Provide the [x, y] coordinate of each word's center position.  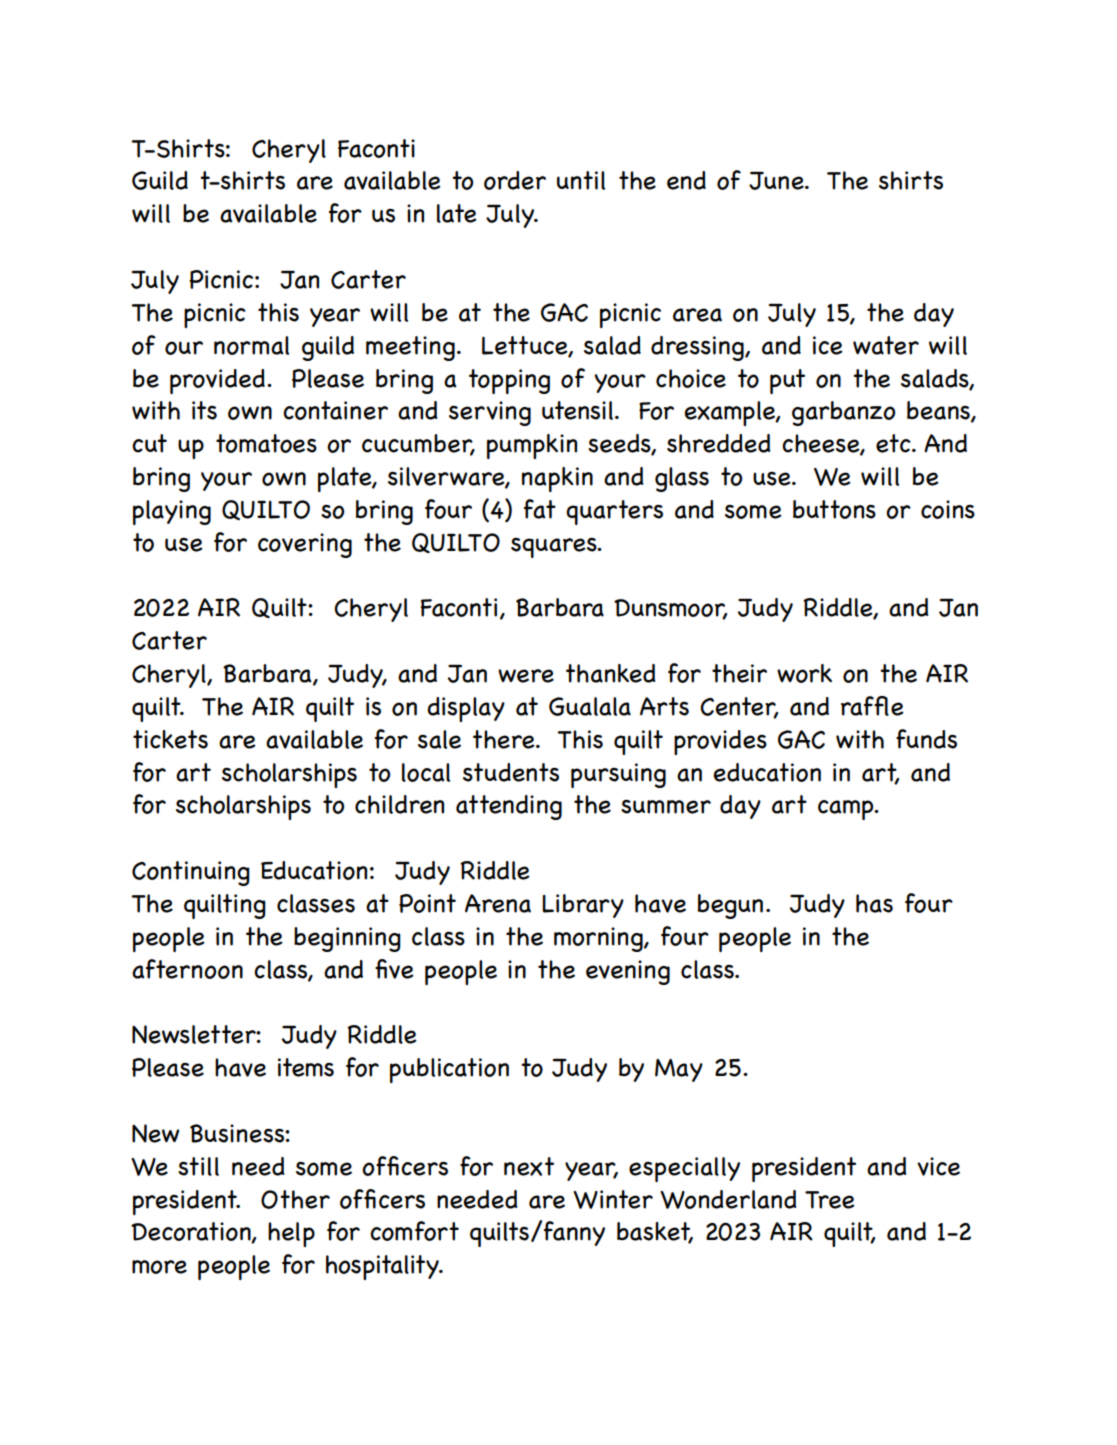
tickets [170, 739]
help [291, 1234]
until [581, 180]
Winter [613, 1199]
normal [251, 345]
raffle [872, 706]
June [777, 181]
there [505, 739]
